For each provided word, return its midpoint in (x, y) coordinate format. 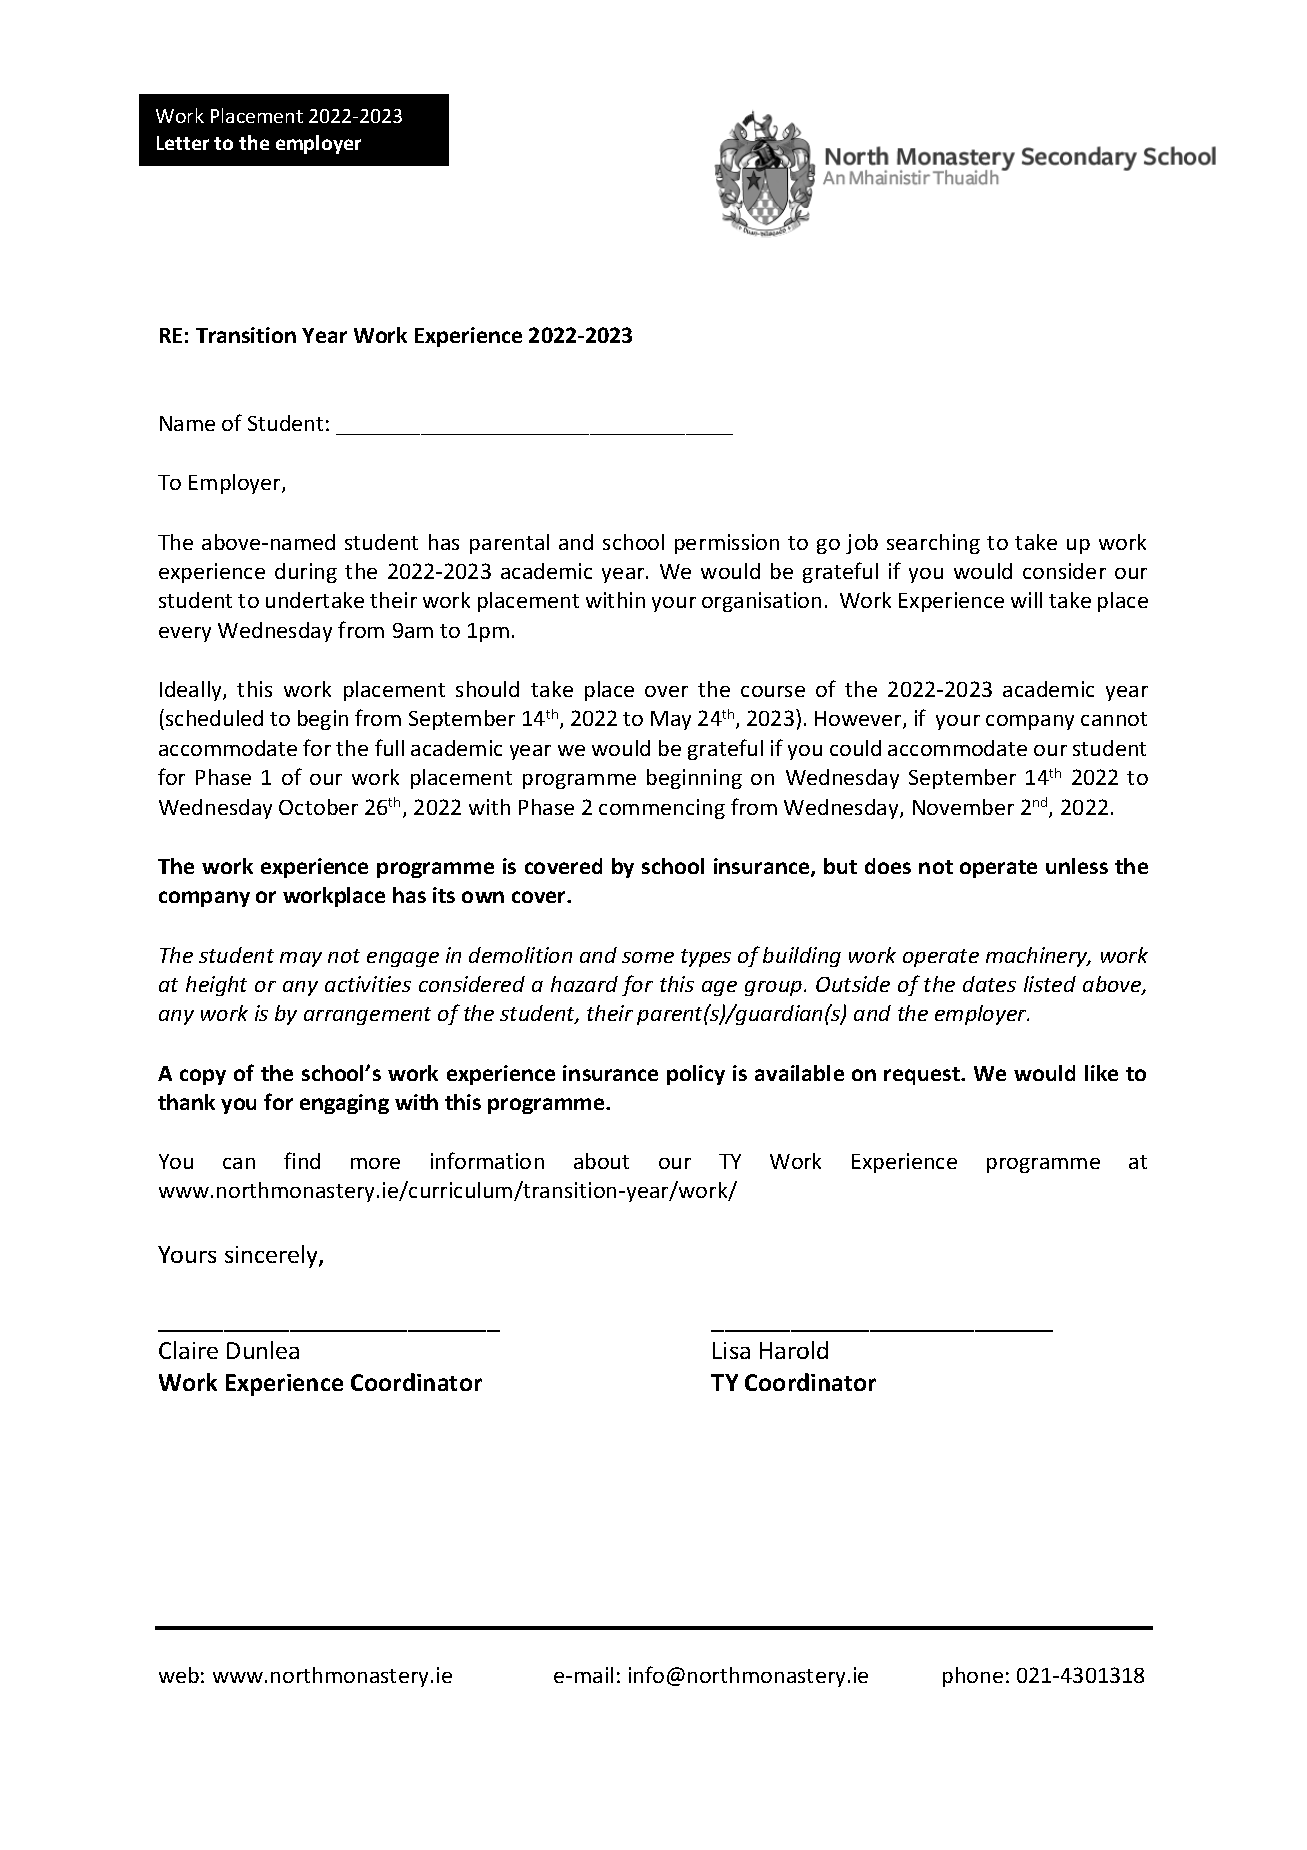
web (179, 1675)
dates (989, 984)
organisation (761, 602)
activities (368, 984)
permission (727, 544)
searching (933, 544)
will (1026, 600)
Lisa (731, 1350)
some (648, 957)
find (302, 1160)
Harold (794, 1350)
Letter (183, 143)
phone (973, 1677)
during (306, 573)
